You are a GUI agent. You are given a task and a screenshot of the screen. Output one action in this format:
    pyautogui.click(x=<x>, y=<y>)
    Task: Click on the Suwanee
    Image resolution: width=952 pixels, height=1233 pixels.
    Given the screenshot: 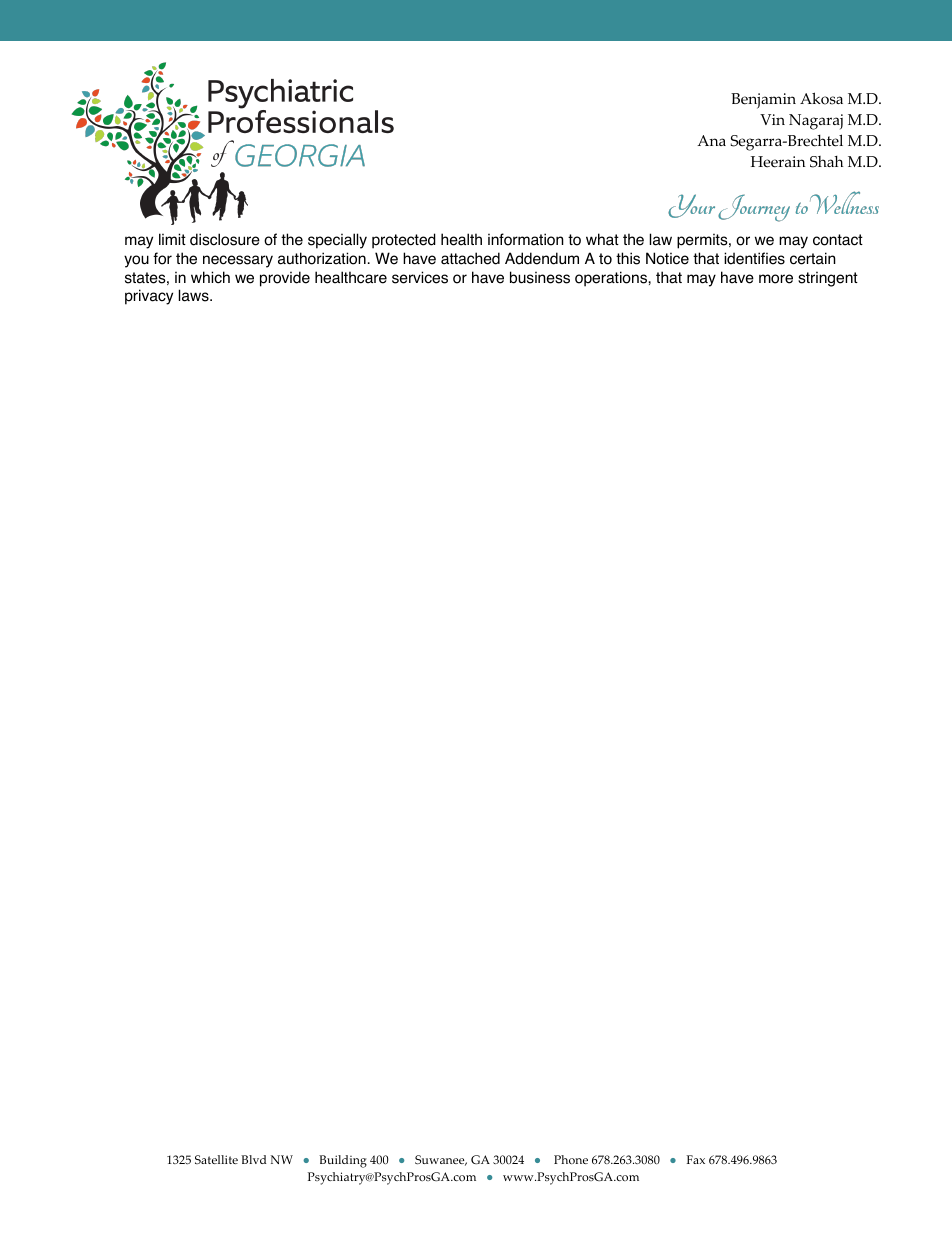 What is the action you would take?
    pyautogui.click(x=441, y=1160)
